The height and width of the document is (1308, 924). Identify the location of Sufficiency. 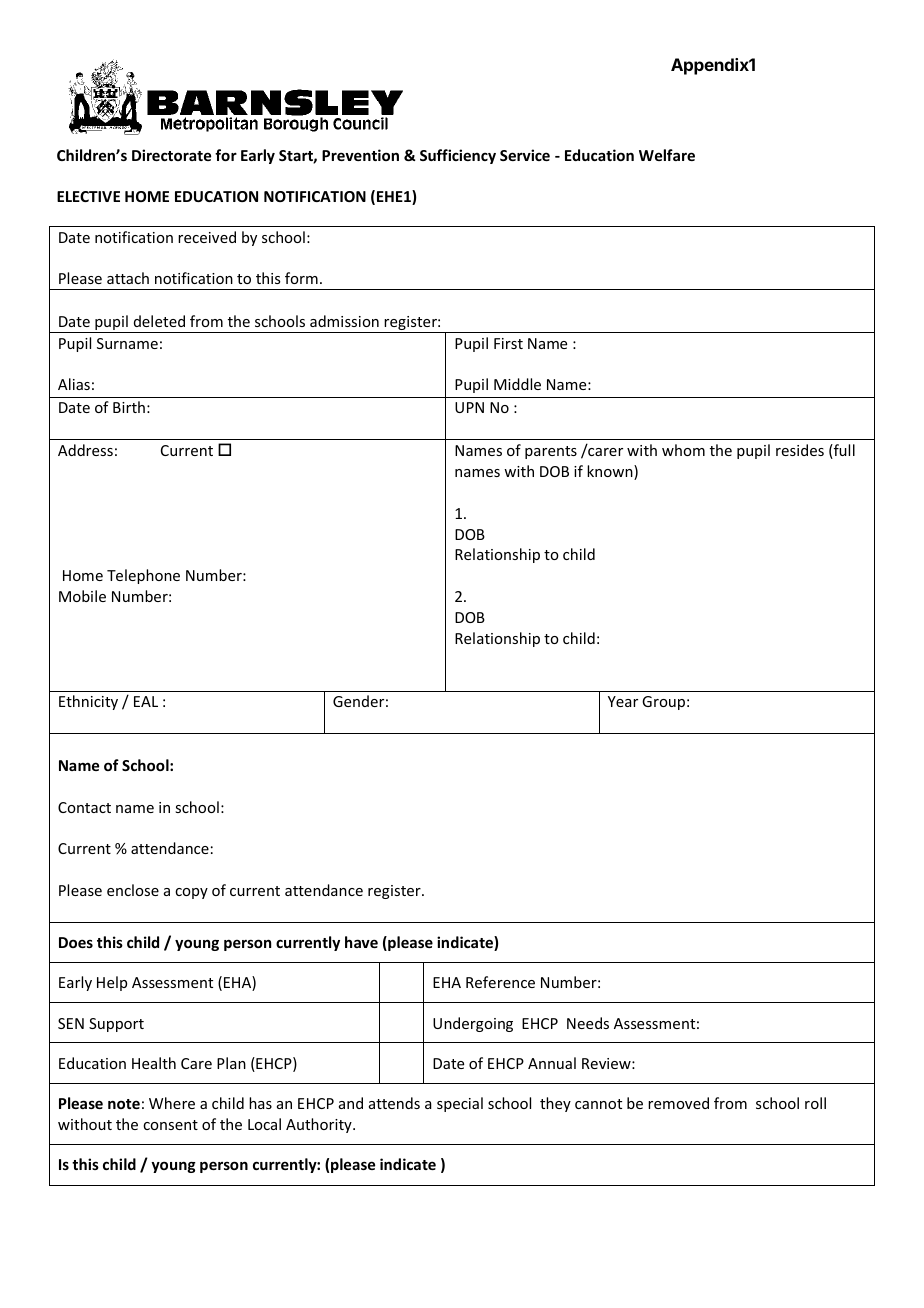
(458, 156).
